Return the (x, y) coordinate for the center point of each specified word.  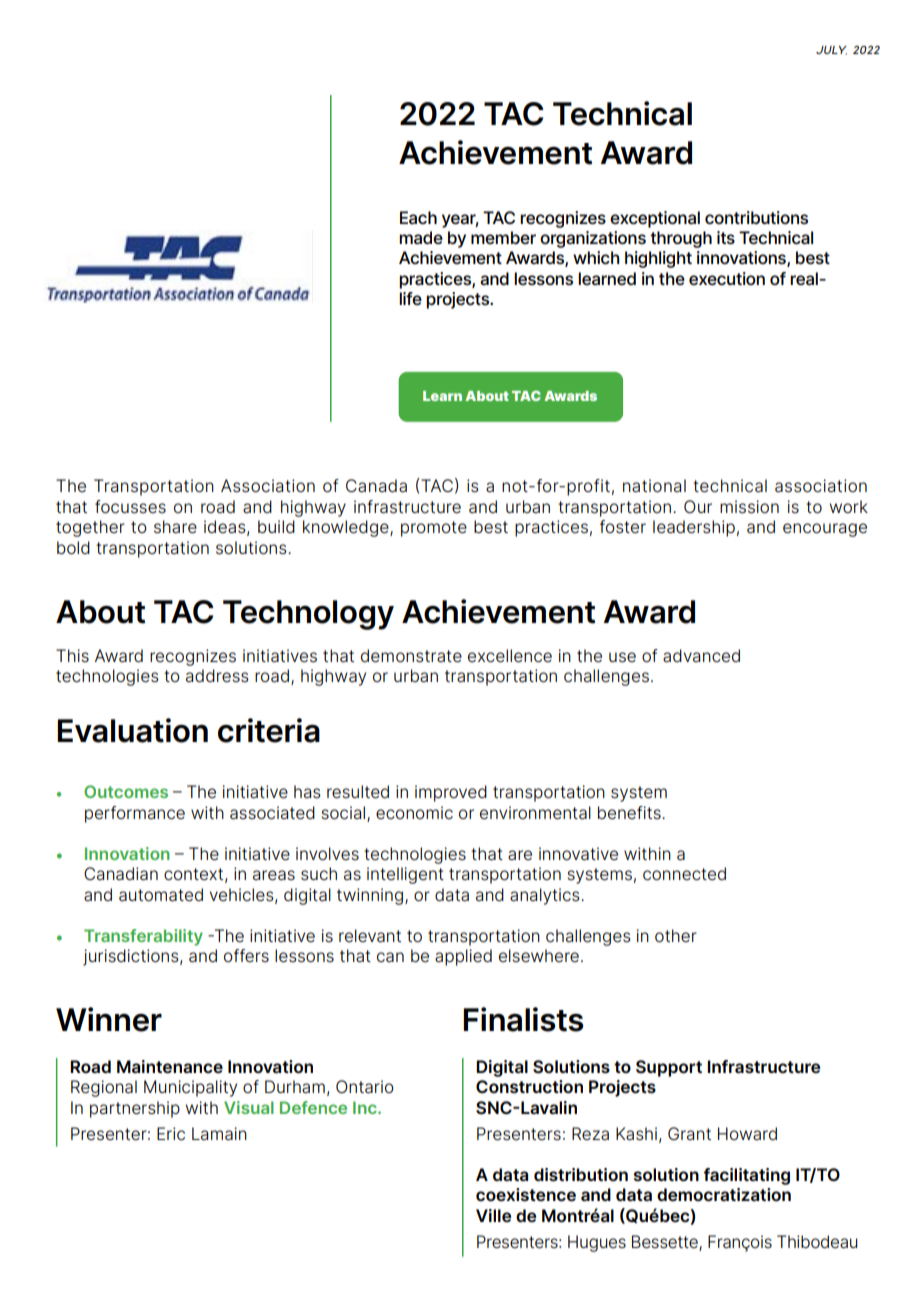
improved (451, 793)
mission (749, 507)
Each (418, 218)
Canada (376, 486)
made (421, 238)
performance (135, 814)
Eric (171, 1134)
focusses (130, 507)
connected (684, 874)
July (831, 50)
